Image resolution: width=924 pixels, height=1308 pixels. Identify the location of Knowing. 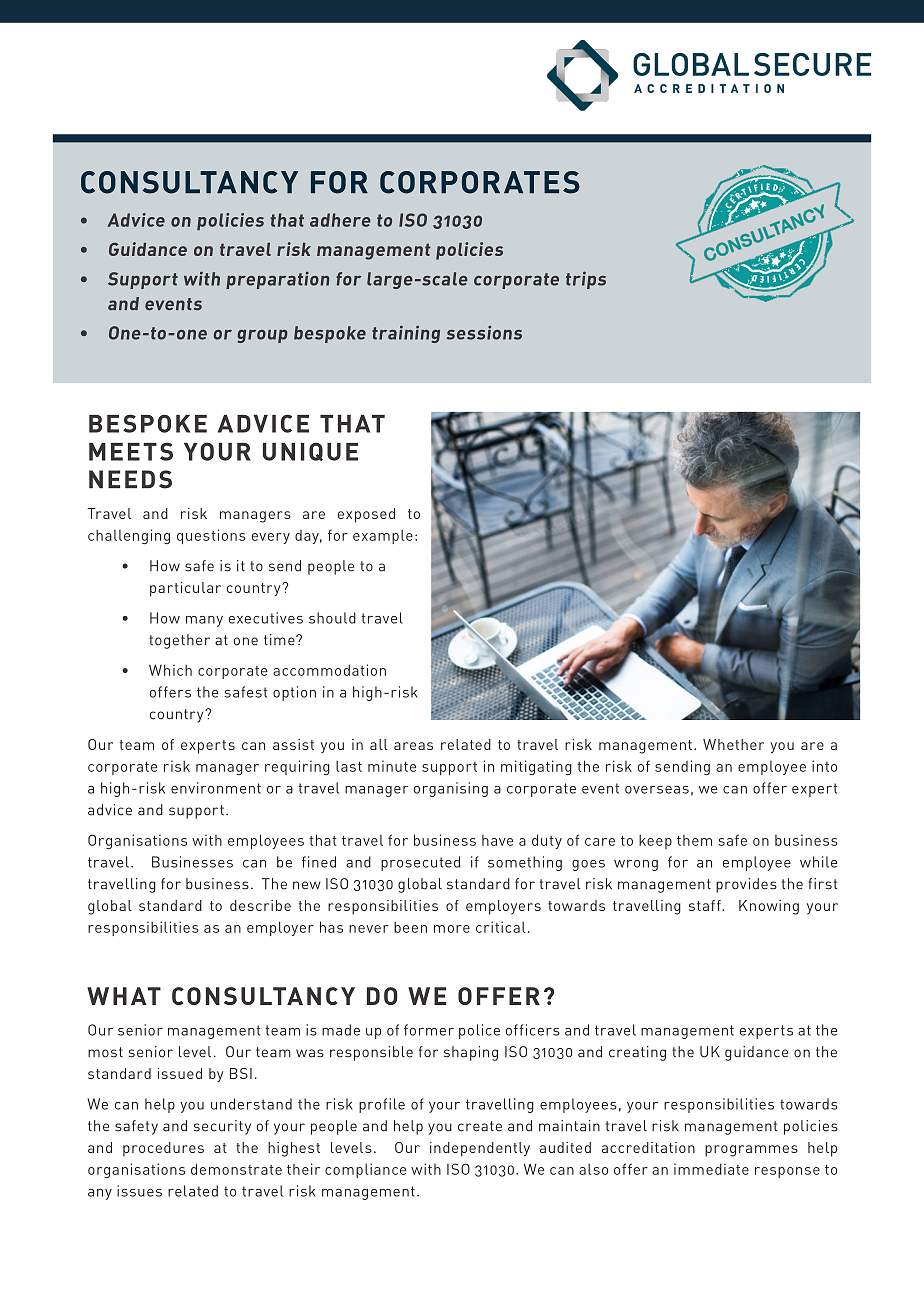
(769, 907).
